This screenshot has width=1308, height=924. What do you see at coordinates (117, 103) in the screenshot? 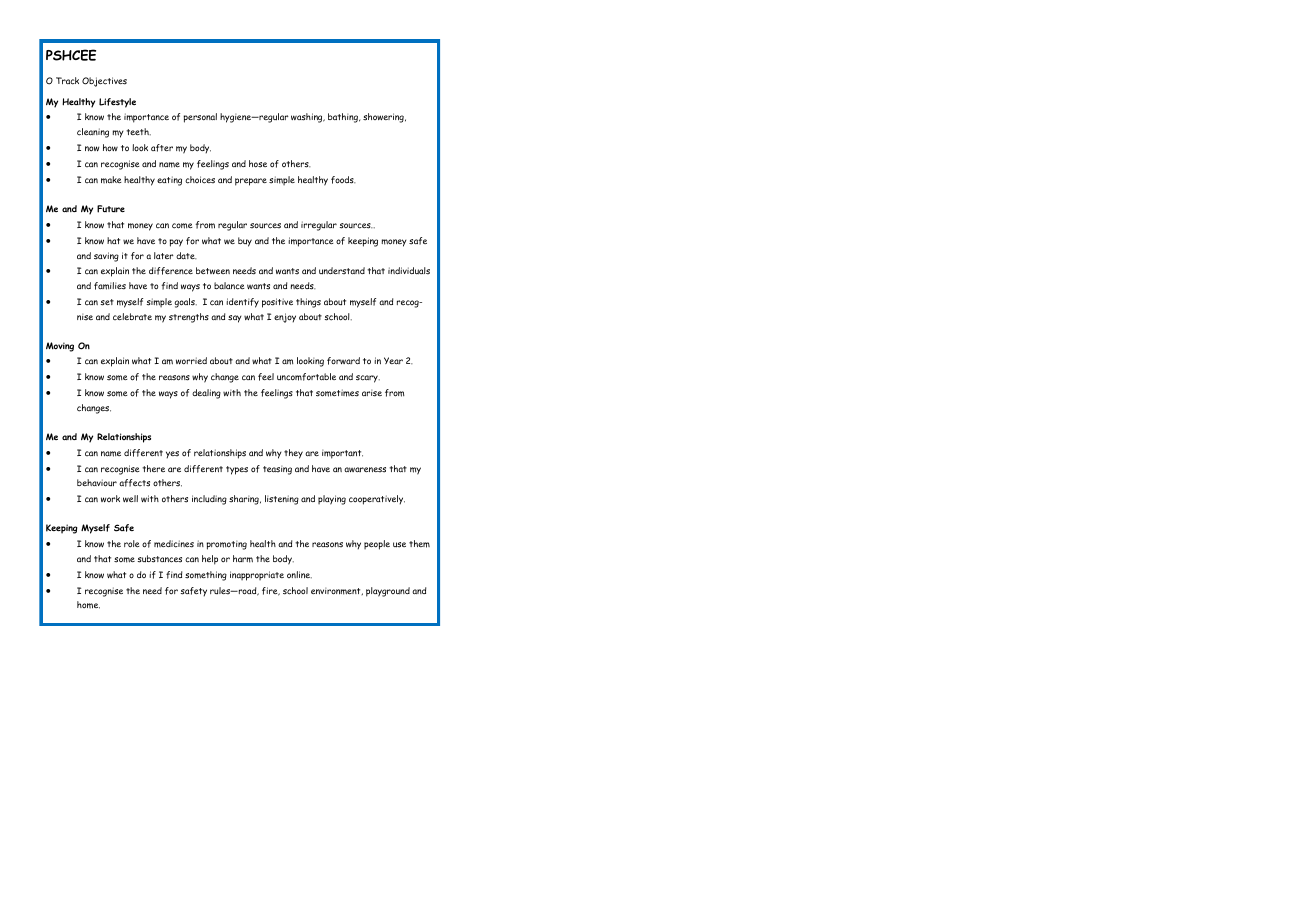
I see `Lifestyle` at bounding box center [117, 103].
